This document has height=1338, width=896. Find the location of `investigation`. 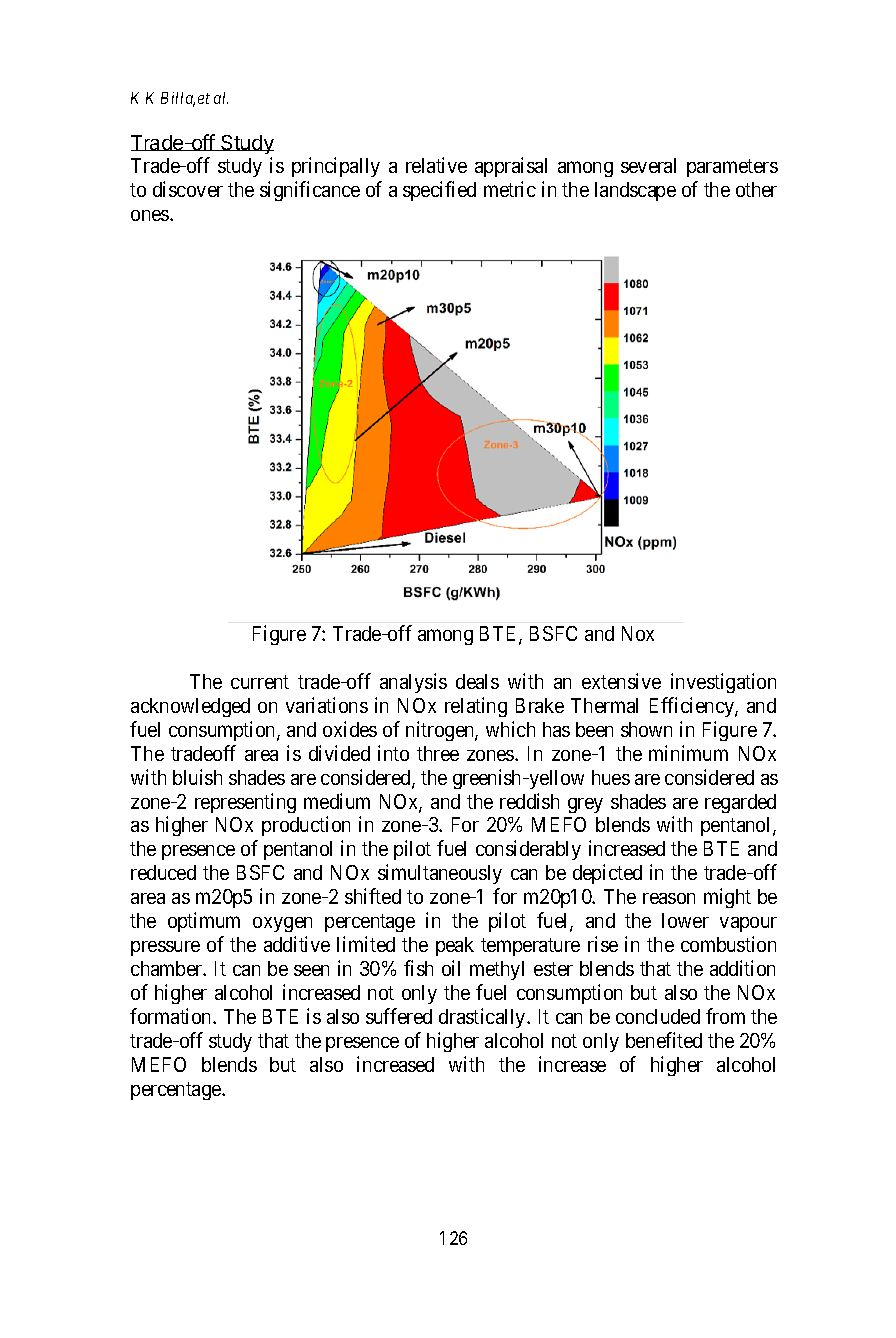

investigation is located at coordinates (723, 683).
